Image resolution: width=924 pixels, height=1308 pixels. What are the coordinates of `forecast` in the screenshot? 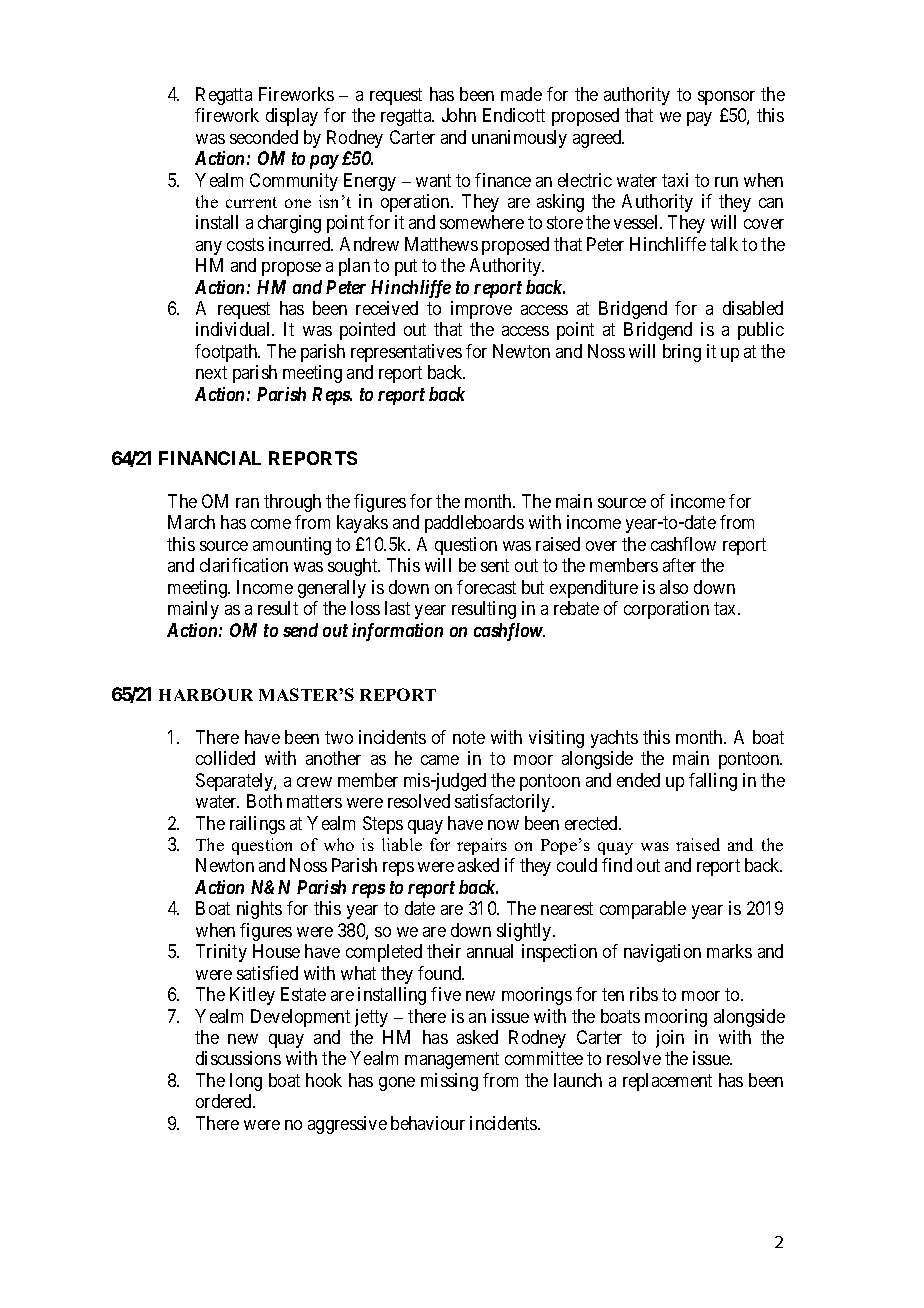 It's located at (486, 587).
